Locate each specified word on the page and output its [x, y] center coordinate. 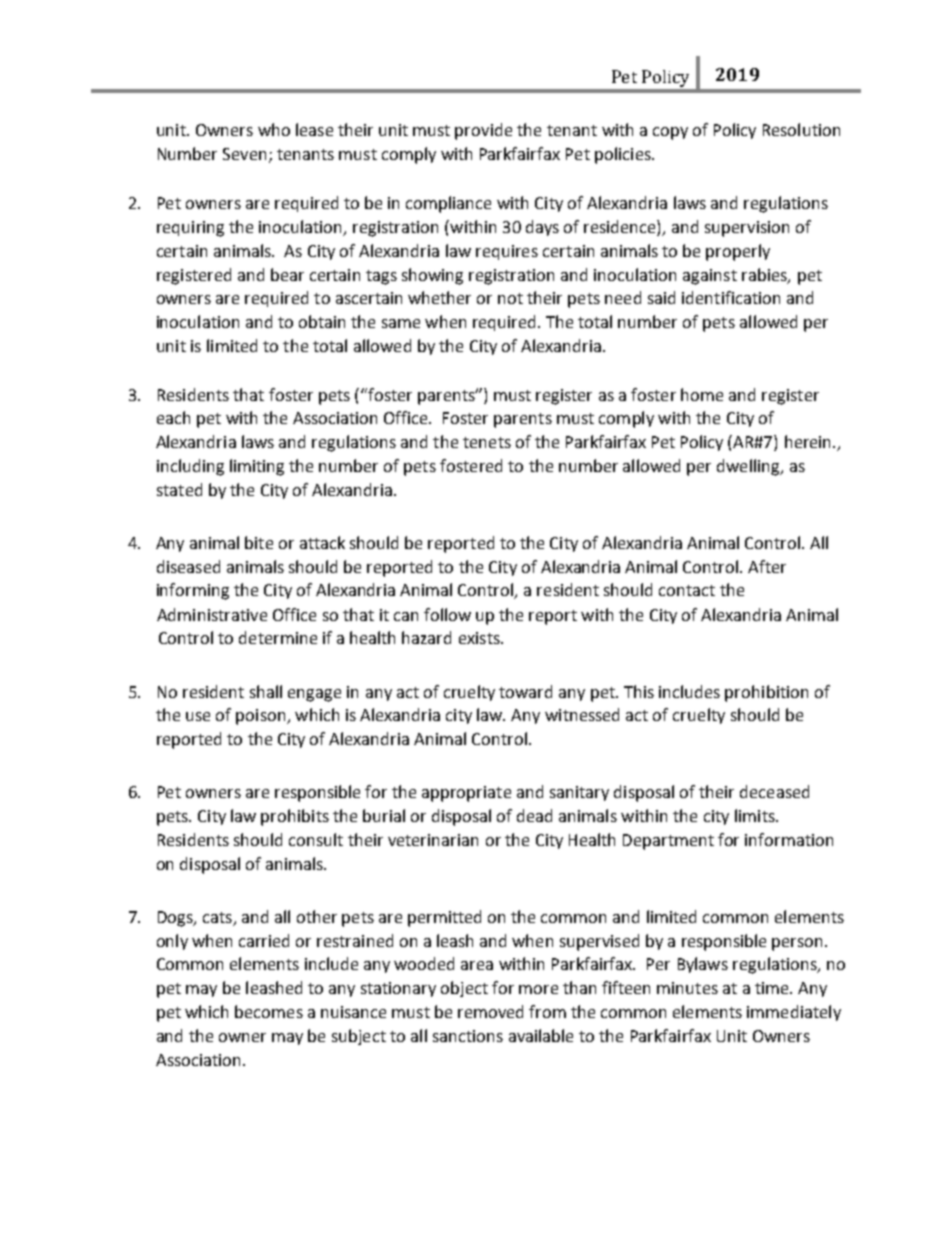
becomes [269, 1011]
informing [193, 591]
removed [490, 1011]
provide [483, 131]
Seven [244, 154]
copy [670, 133]
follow [447, 614]
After [767, 566]
